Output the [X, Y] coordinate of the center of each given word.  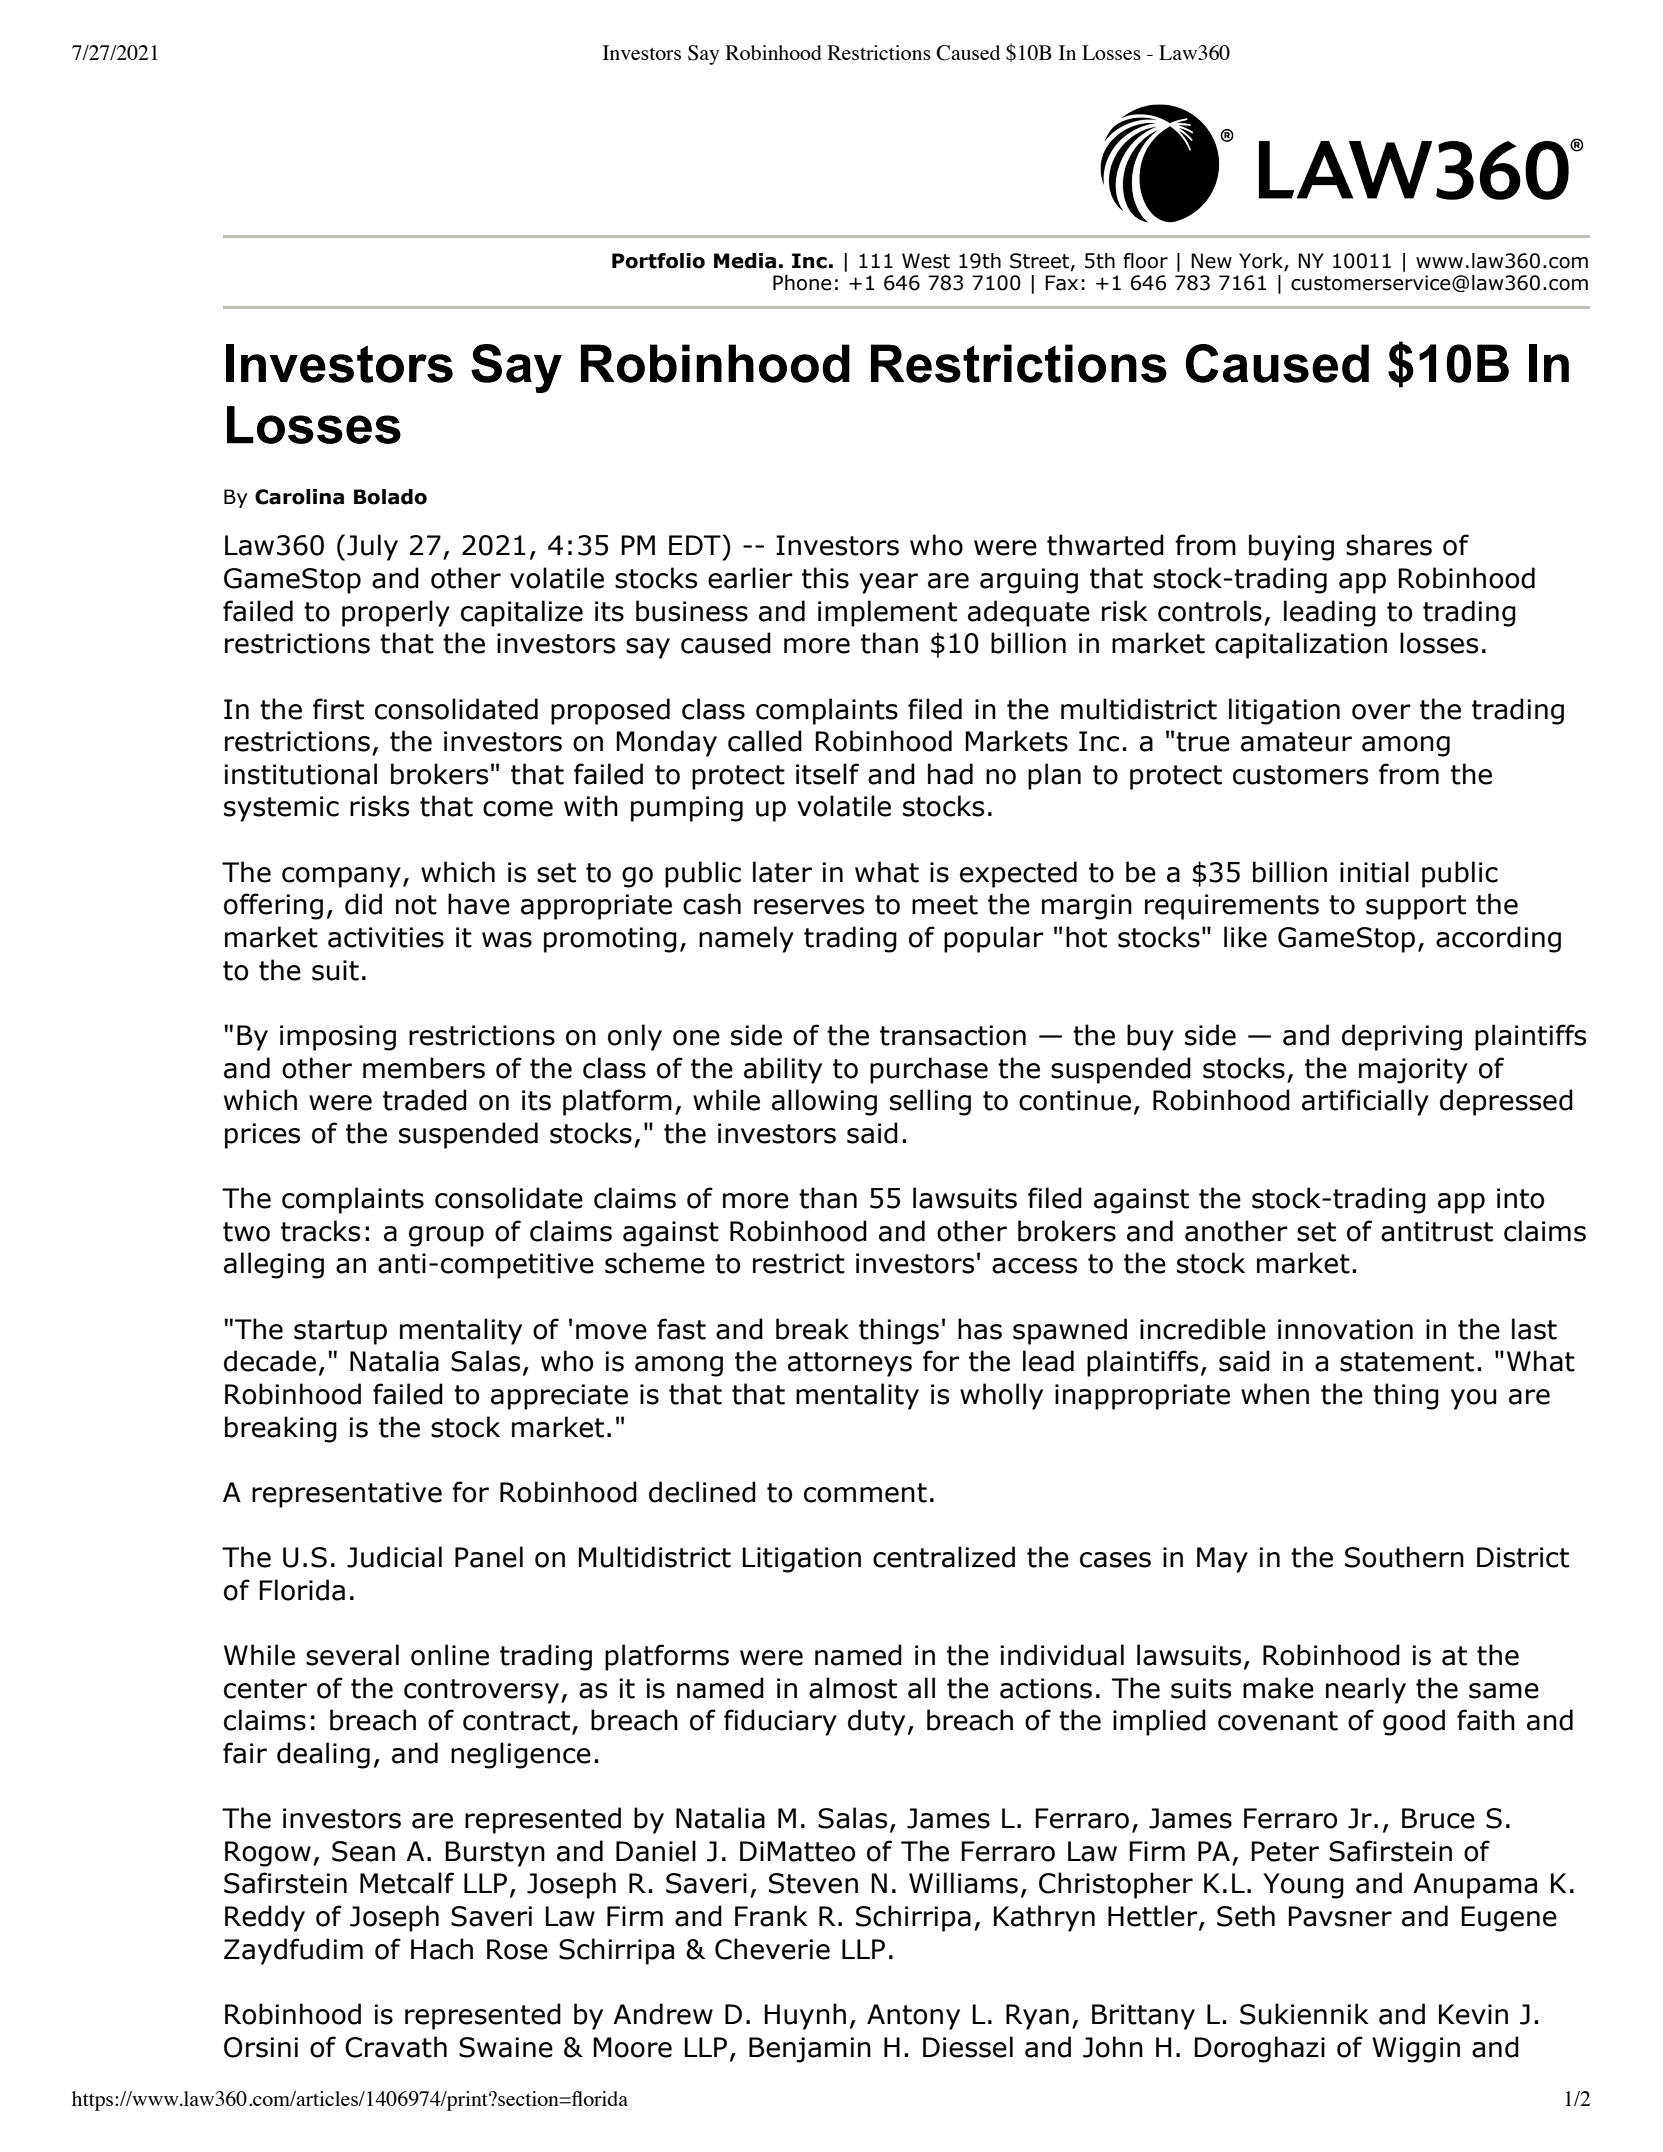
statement [1407, 1362]
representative [347, 1495]
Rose [517, 1949]
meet [945, 905]
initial [1374, 872]
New [1211, 261]
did [363, 904]
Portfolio [658, 261]
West [926, 261]
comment [865, 1493]
